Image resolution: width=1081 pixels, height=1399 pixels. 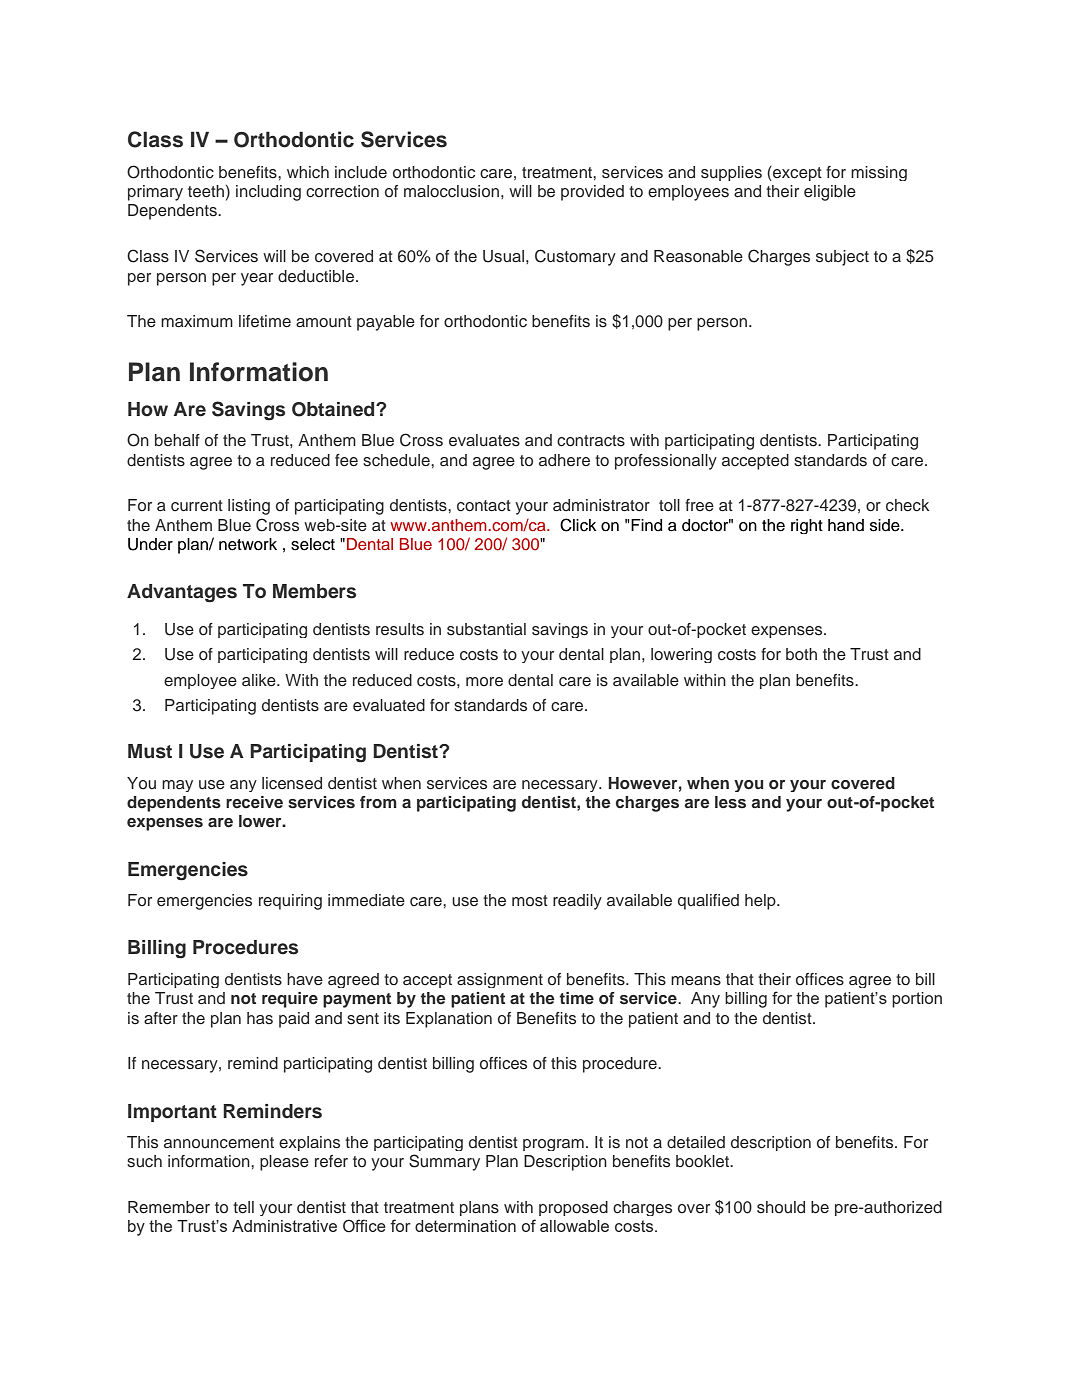 I want to click on provided, so click(x=592, y=193).
